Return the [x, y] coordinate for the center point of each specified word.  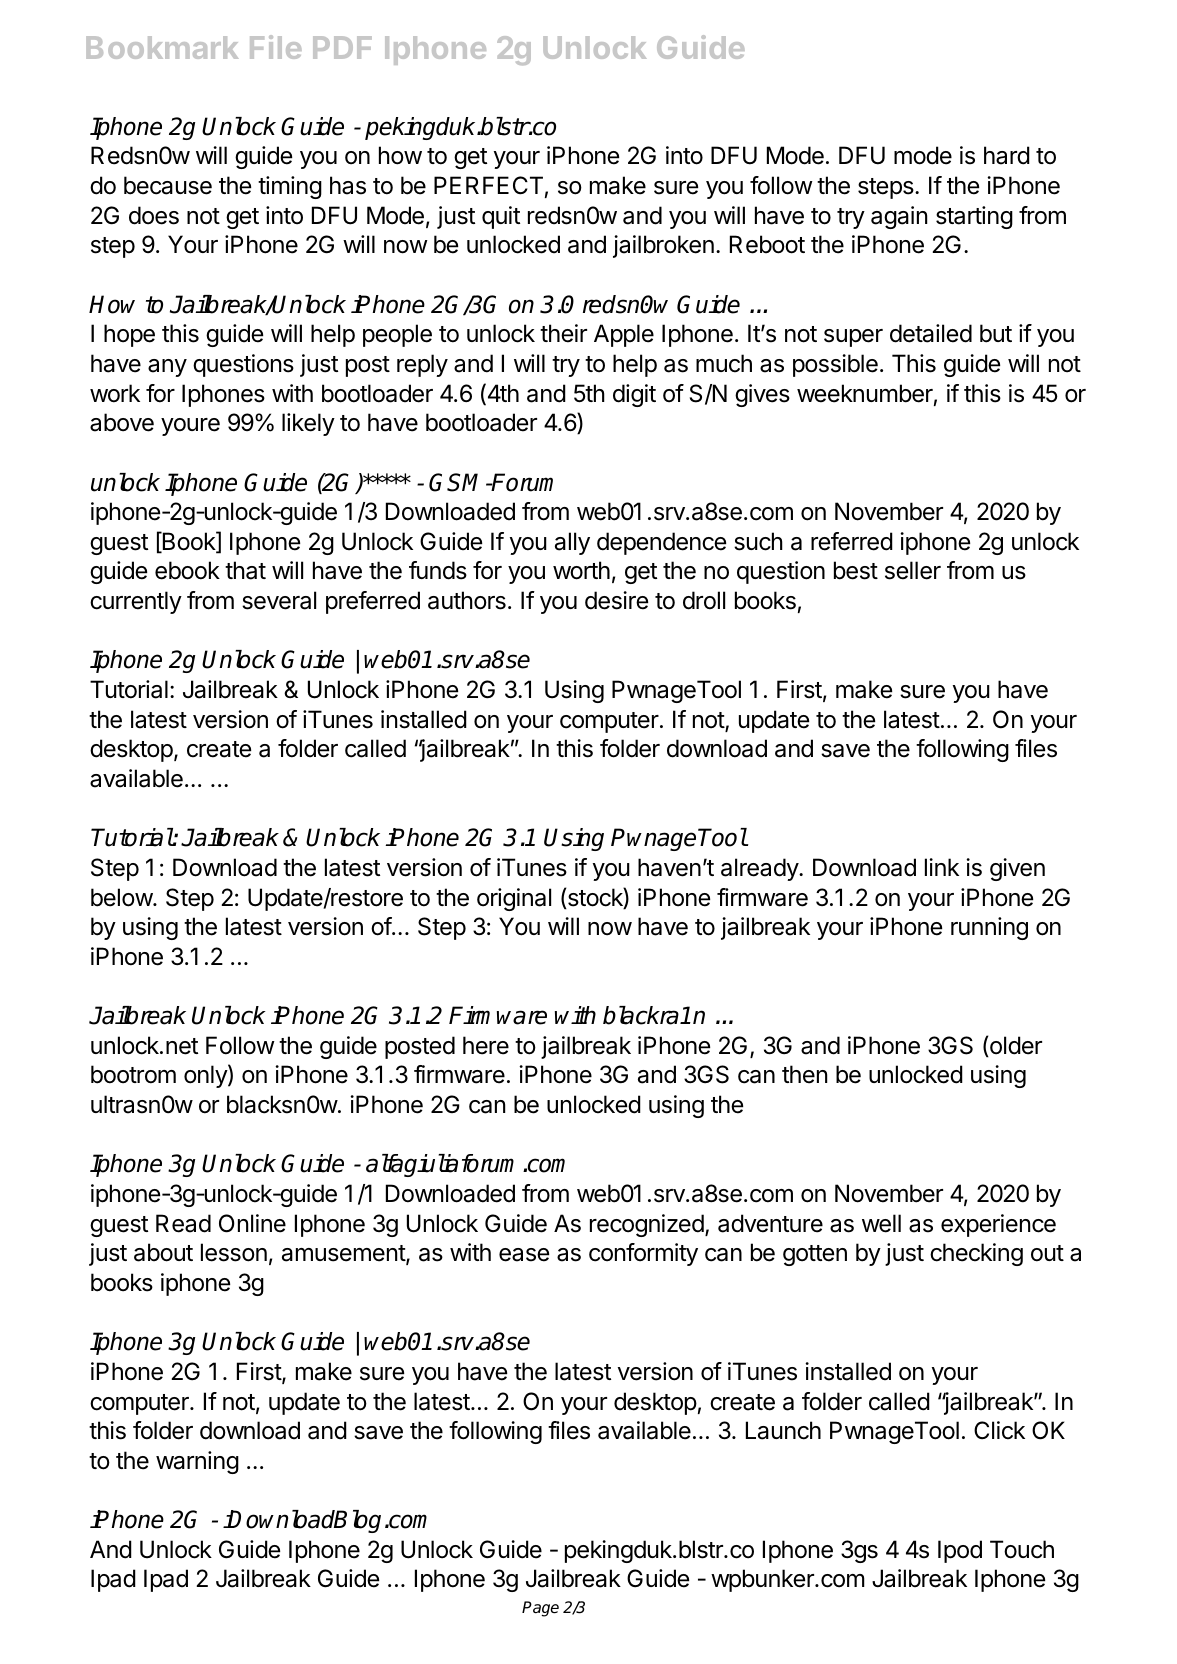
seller [913, 570]
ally [572, 543]
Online [252, 1223]
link [942, 867]
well [881, 1223]
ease [524, 1255]
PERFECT [488, 185]
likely [308, 424]
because [168, 185]
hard [1007, 155]
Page [540, 1609]
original [514, 899]
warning [197, 1462]
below [122, 897]
